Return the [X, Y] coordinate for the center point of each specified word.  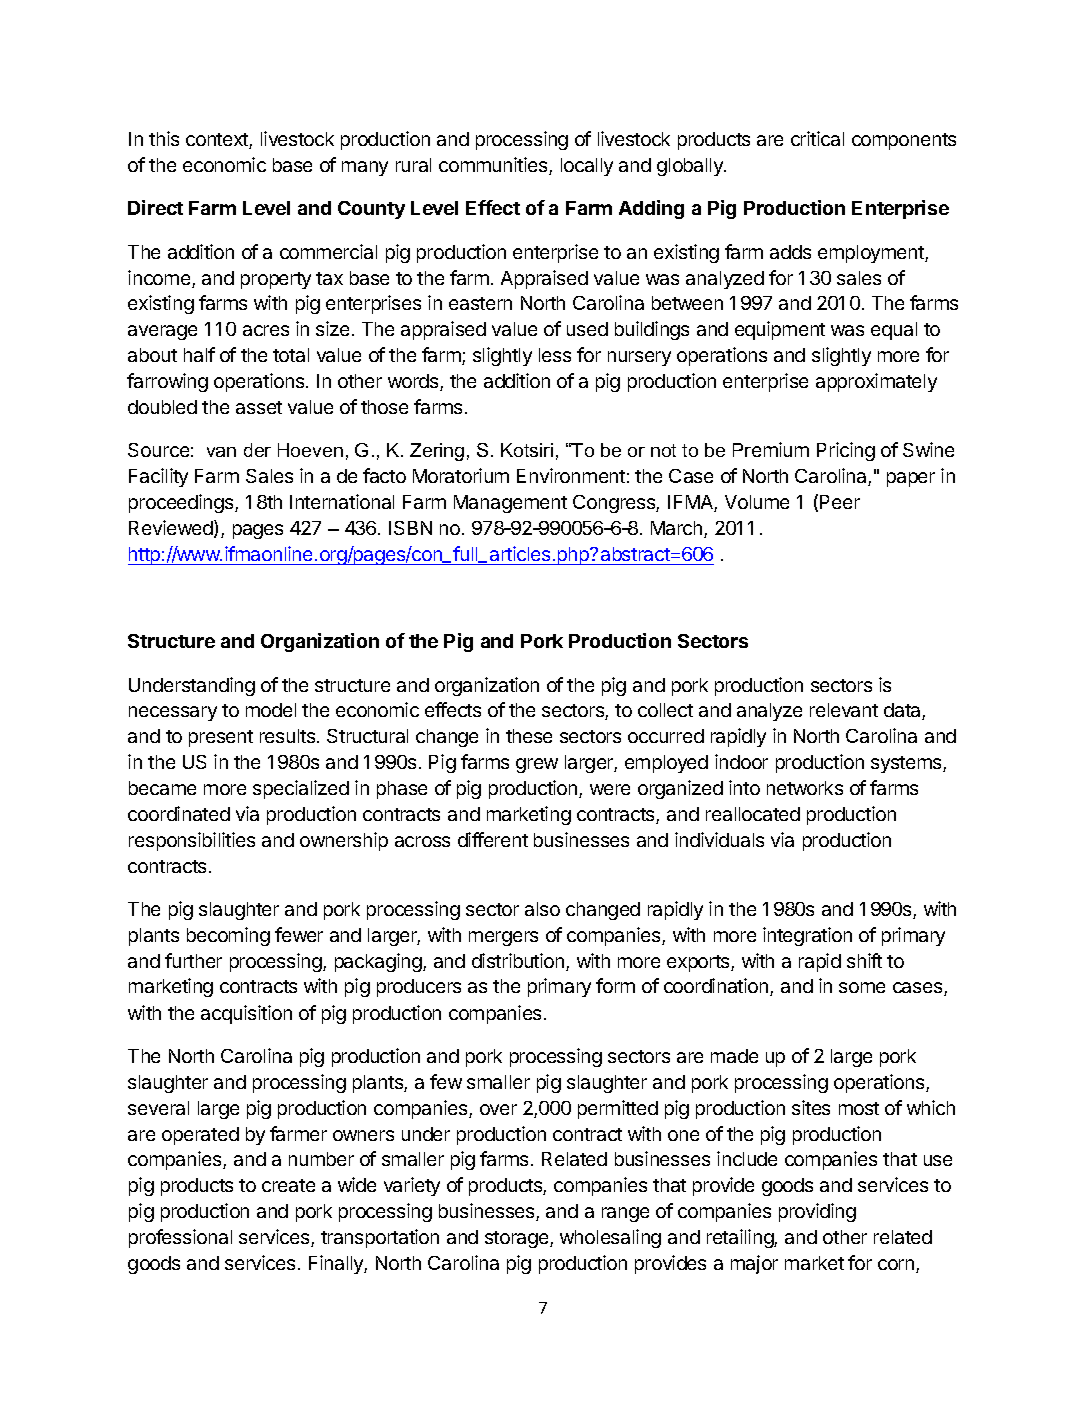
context [218, 141]
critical [817, 138]
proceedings [182, 503]
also [542, 909]
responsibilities [192, 841]
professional [180, 1238]
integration [807, 936]
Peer [840, 502]
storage [518, 1239]
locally [587, 167]
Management [510, 504]
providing [817, 1212]
